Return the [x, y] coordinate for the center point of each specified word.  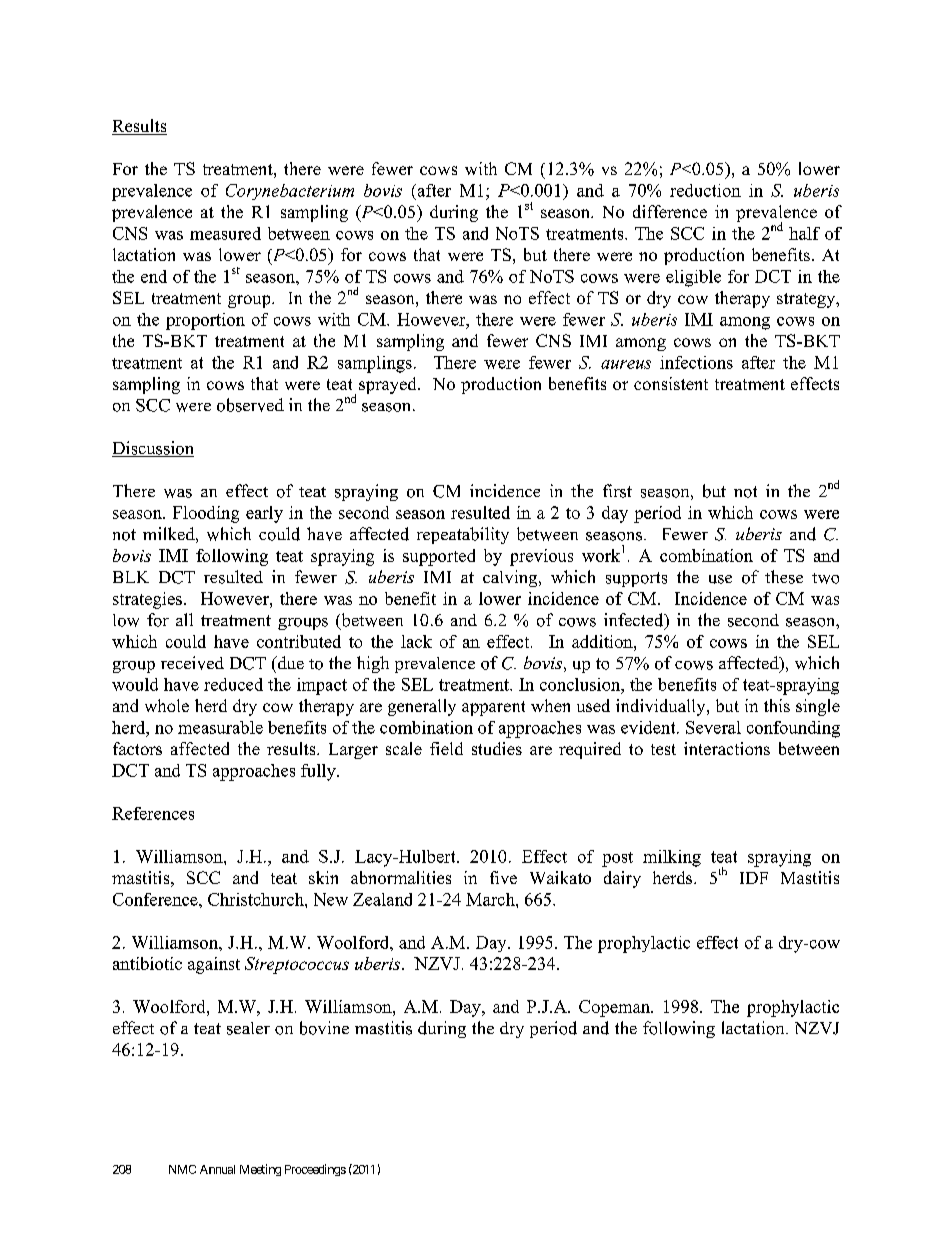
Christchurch [257, 899]
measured [225, 233]
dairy [622, 879]
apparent [493, 708]
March [491, 899]
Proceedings [315, 1170]
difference [670, 211]
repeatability [463, 535]
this [777, 705]
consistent [671, 383]
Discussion [153, 449]
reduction [705, 190]
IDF [754, 878]
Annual [217, 1169]
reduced [233, 684]
